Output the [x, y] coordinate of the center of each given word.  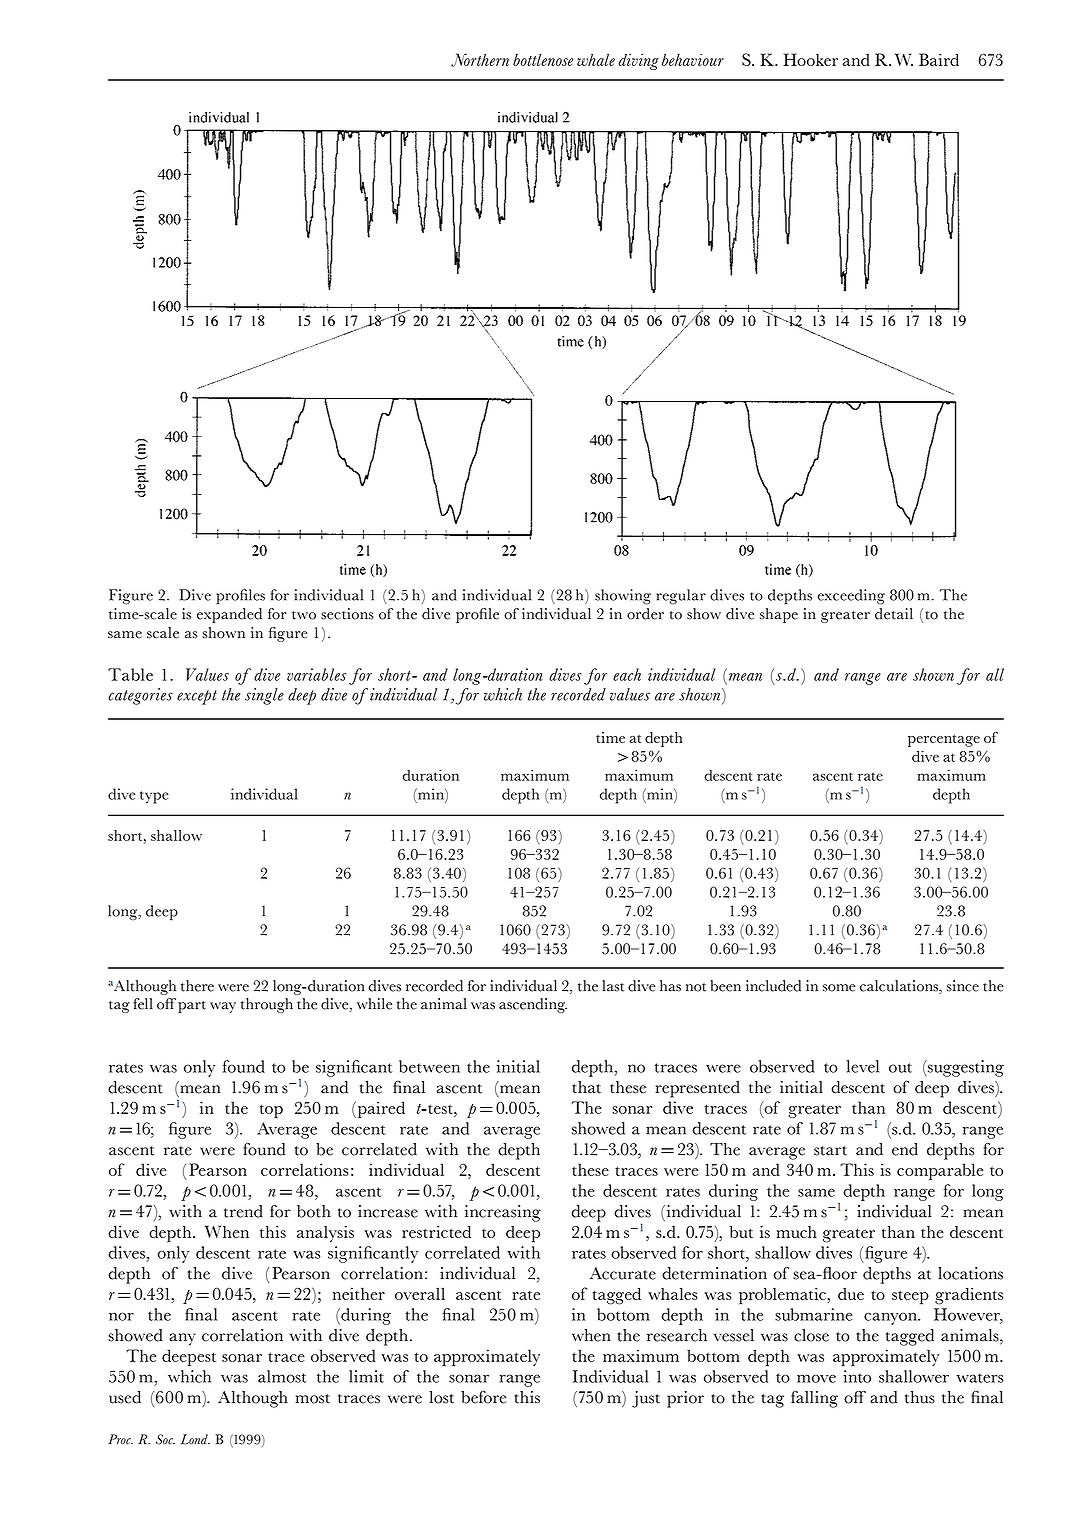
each [627, 674]
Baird [939, 59]
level [863, 1066]
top [271, 1111]
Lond [195, 1439]
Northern [480, 60]
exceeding [851, 597]
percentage [944, 740]
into [857, 1376]
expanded [229, 615]
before [483, 1397]
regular [681, 597]
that [586, 1087]
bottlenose [543, 59]
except [197, 697]
